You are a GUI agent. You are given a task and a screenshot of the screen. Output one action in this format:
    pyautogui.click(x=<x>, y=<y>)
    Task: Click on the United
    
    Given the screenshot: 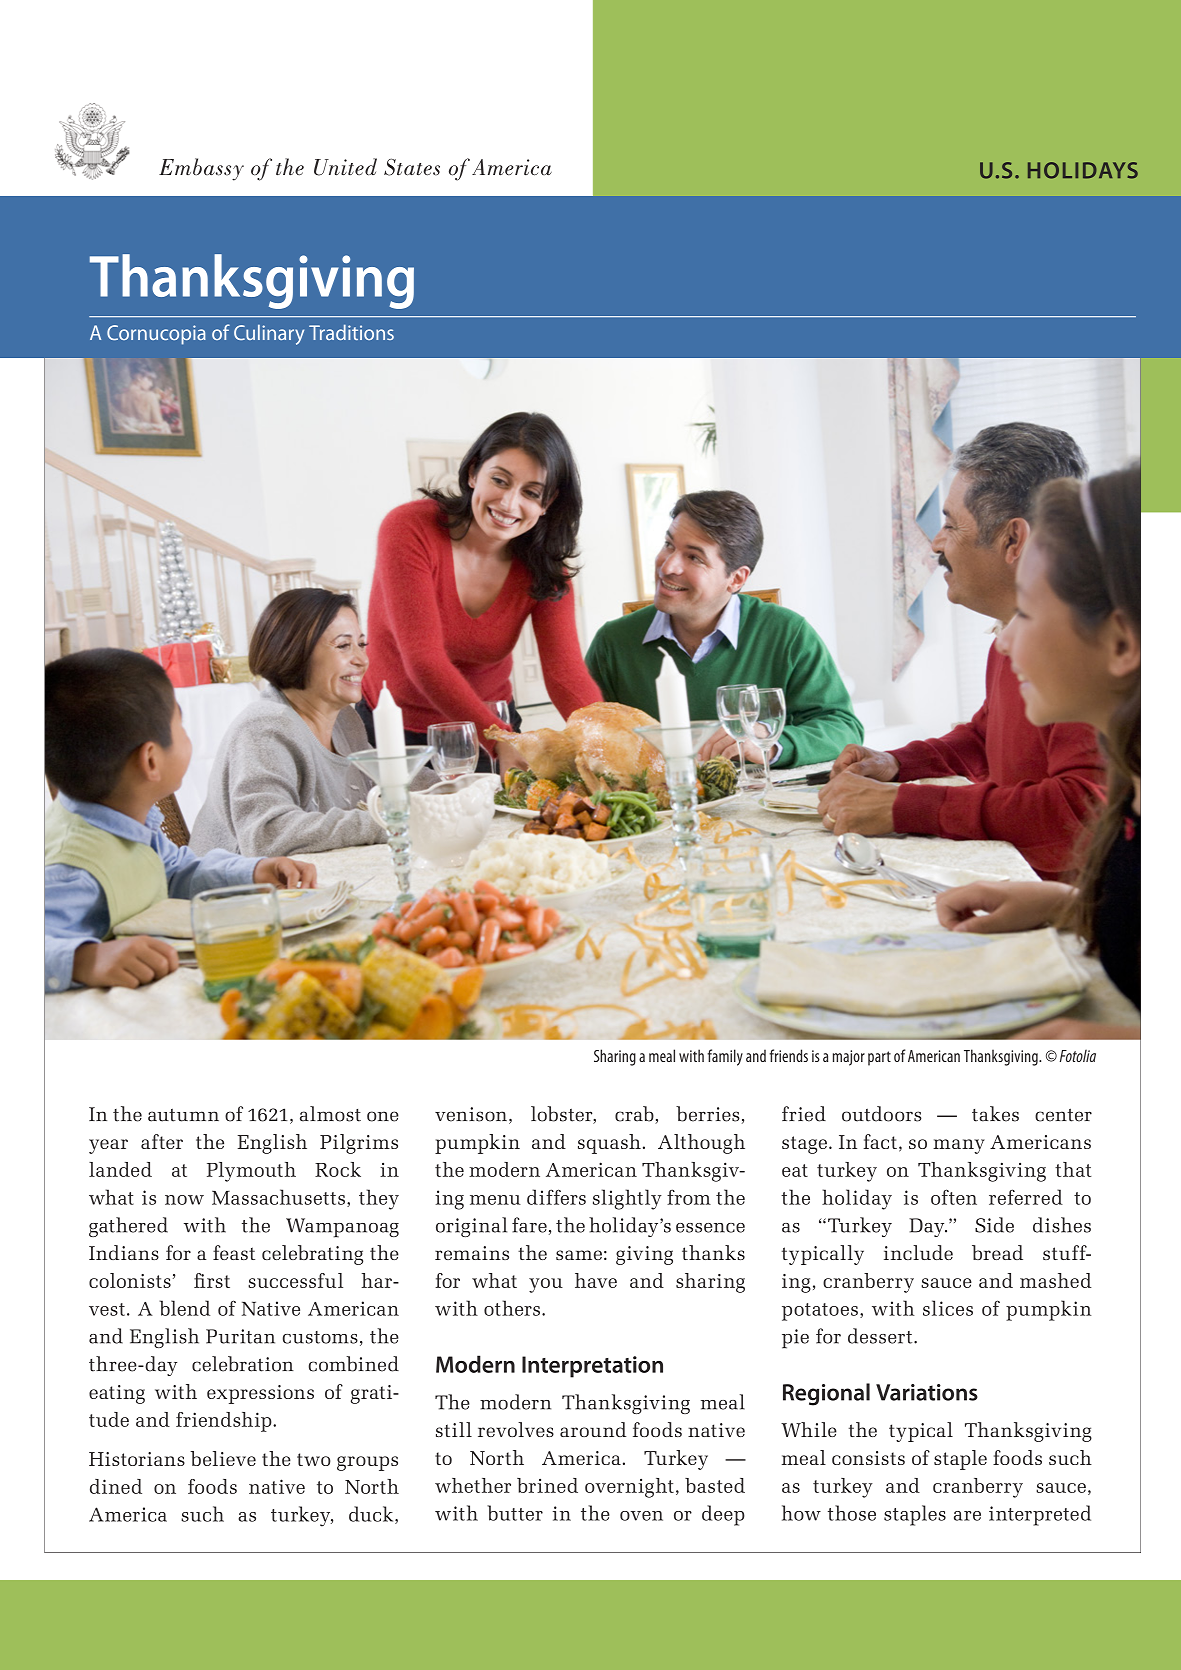 What is the action you would take?
    pyautogui.click(x=345, y=167)
